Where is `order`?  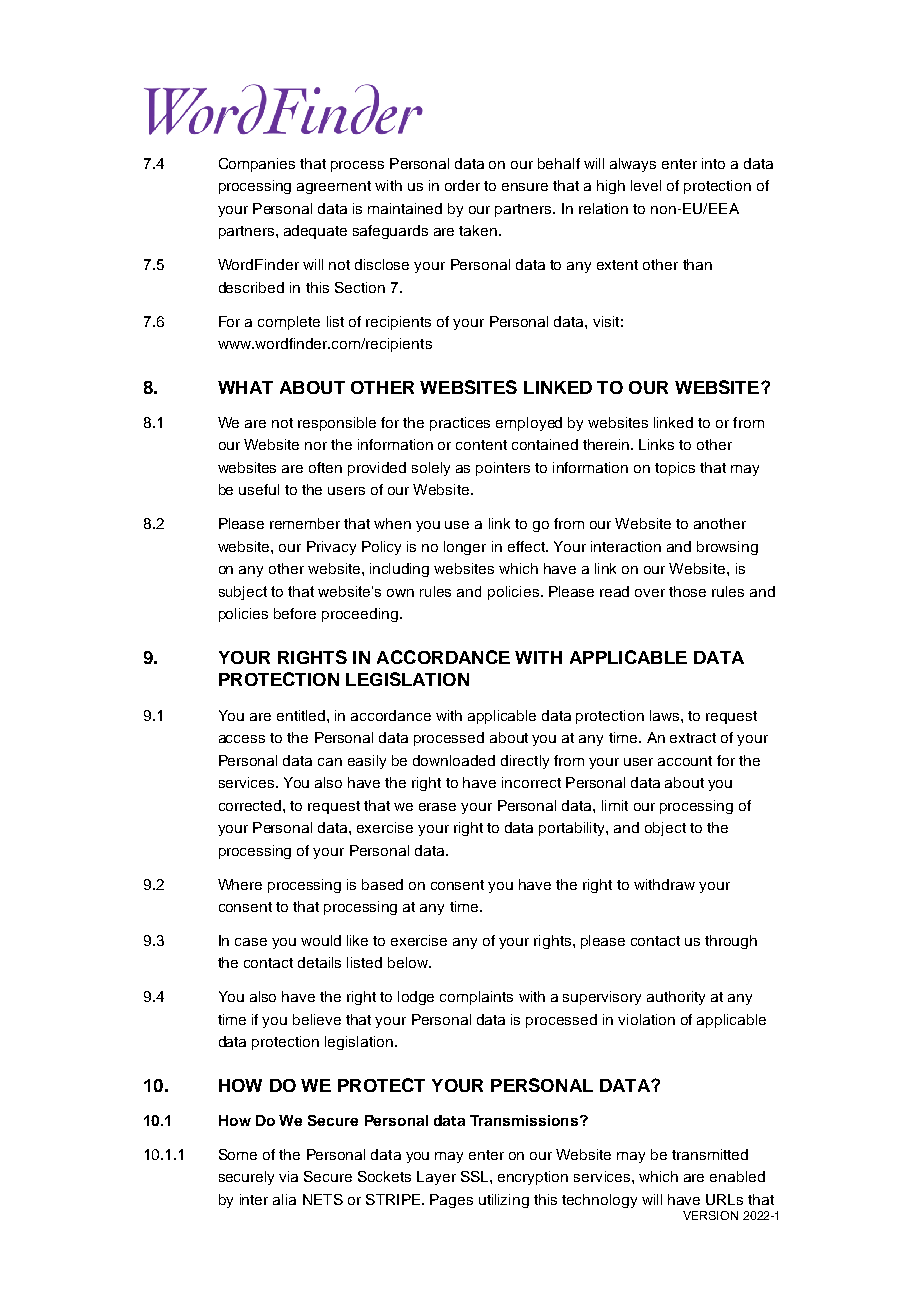 order is located at coordinates (462, 185).
